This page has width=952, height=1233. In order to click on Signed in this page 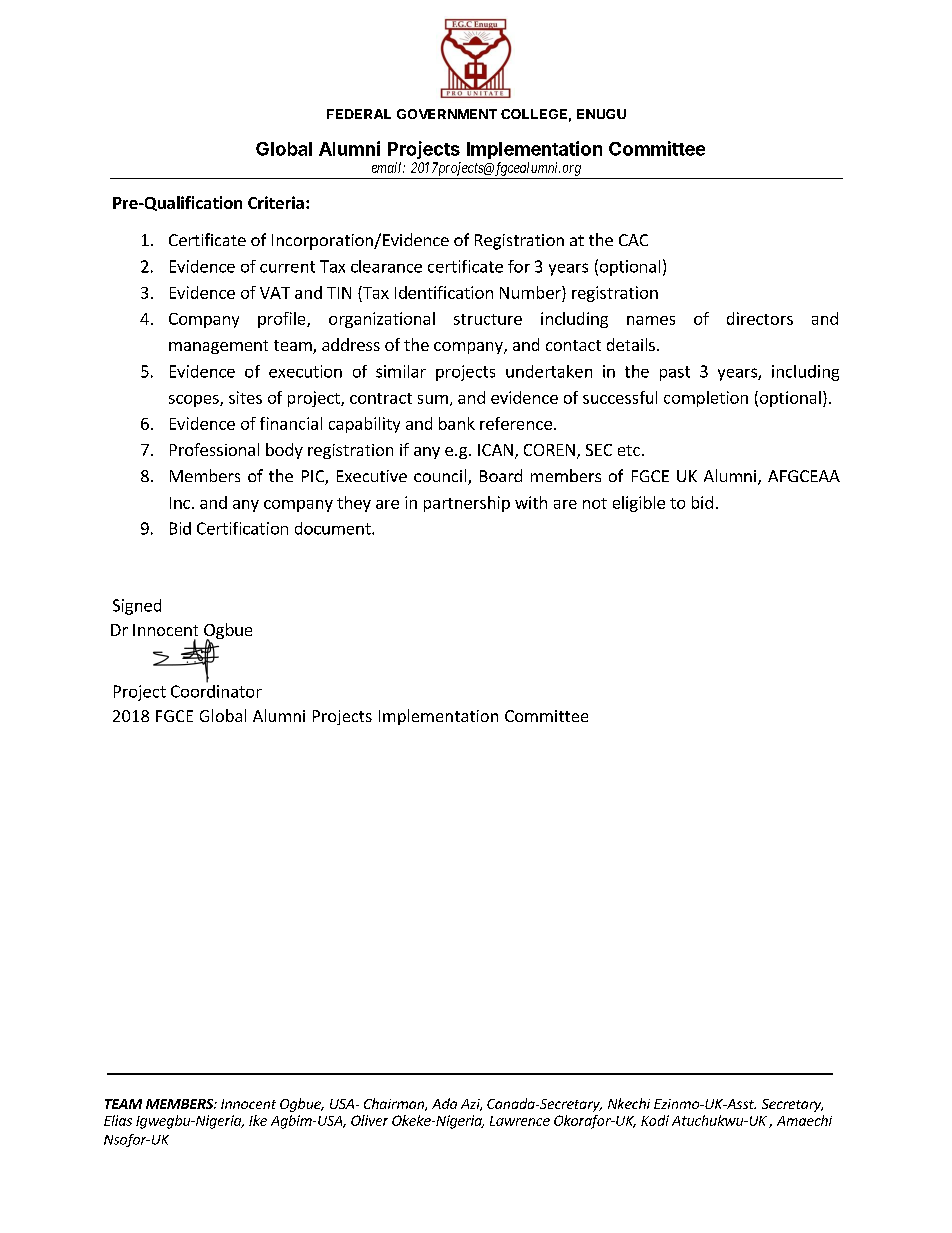, I will do `click(137, 607)`.
